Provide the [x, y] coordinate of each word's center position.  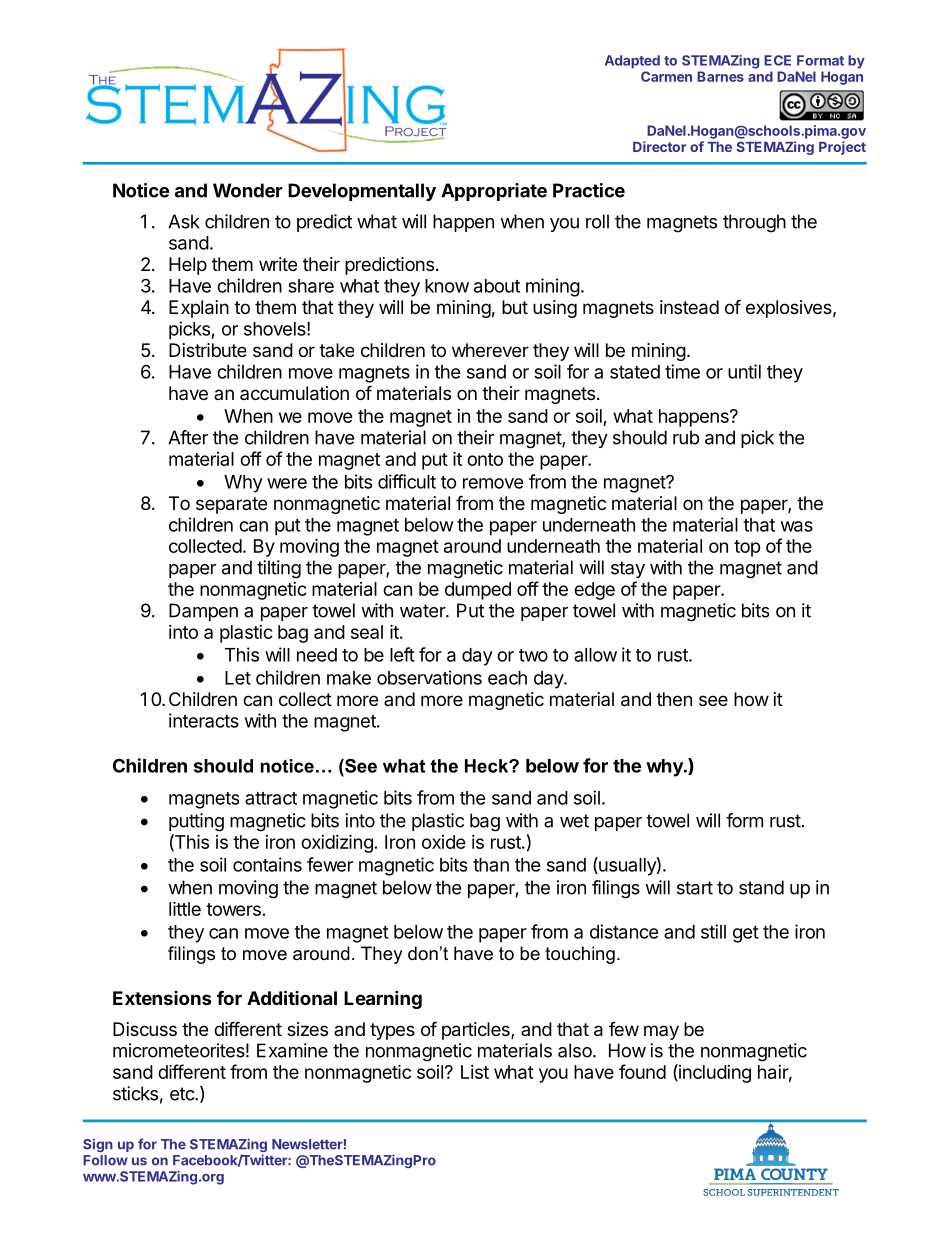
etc [183, 1094]
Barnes [720, 76]
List [475, 1072]
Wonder [248, 190]
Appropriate [494, 192]
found [642, 1071]
